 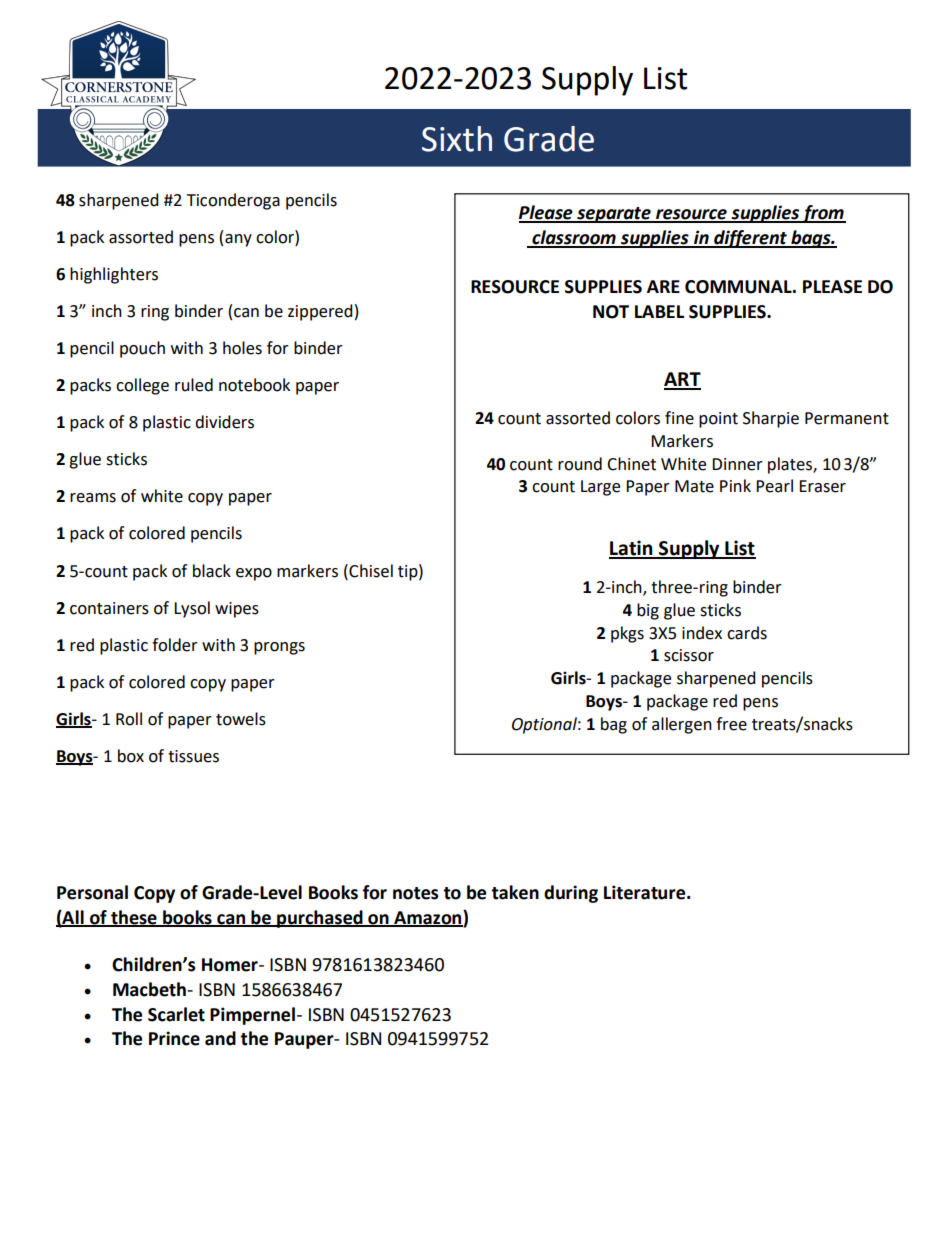 I want to click on from, so click(x=823, y=214).
